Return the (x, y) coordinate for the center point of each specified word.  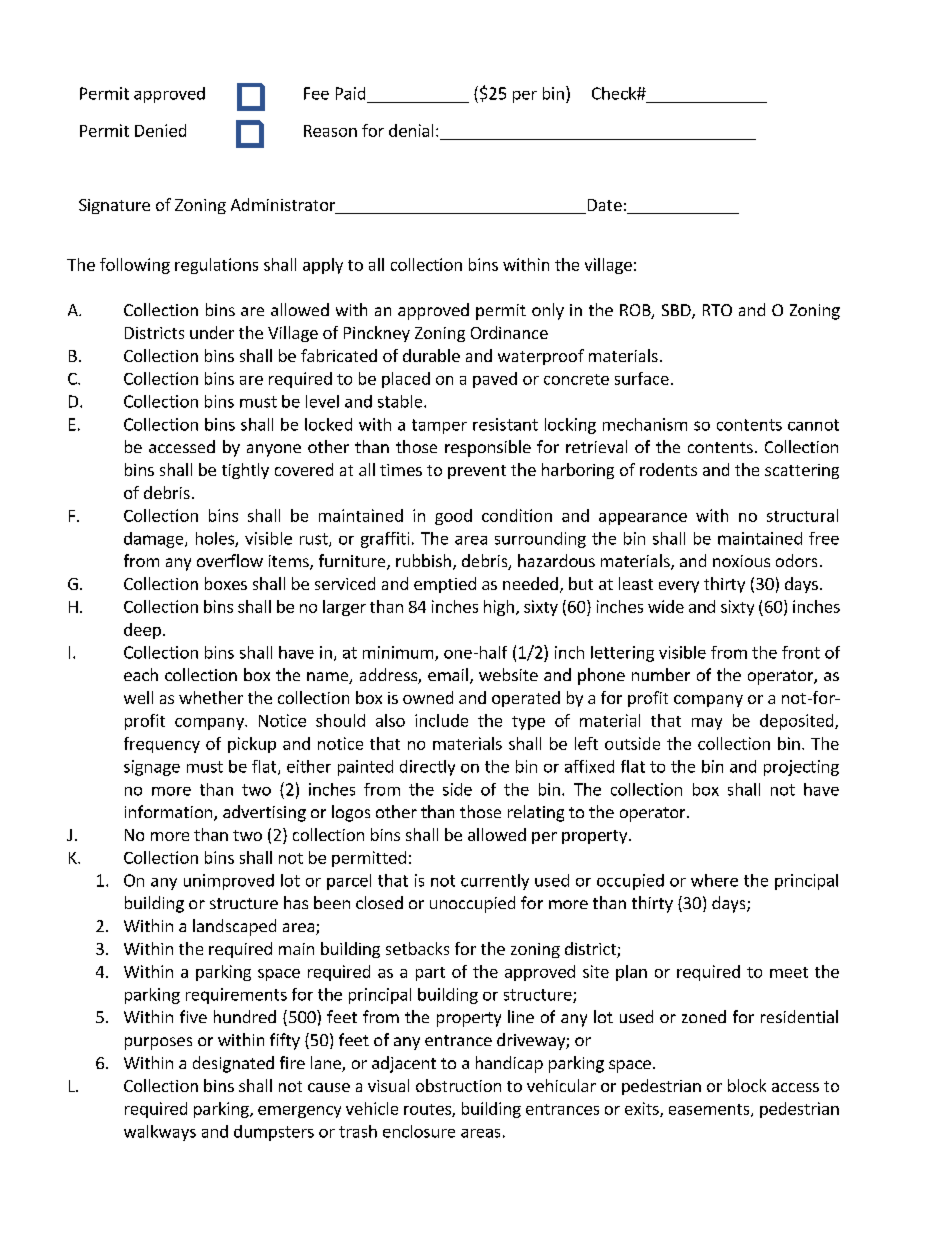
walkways (160, 1133)
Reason (330, 131)
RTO (717, 310)
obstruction (458, 1085)
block (747, 1085)
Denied (160, 130)
